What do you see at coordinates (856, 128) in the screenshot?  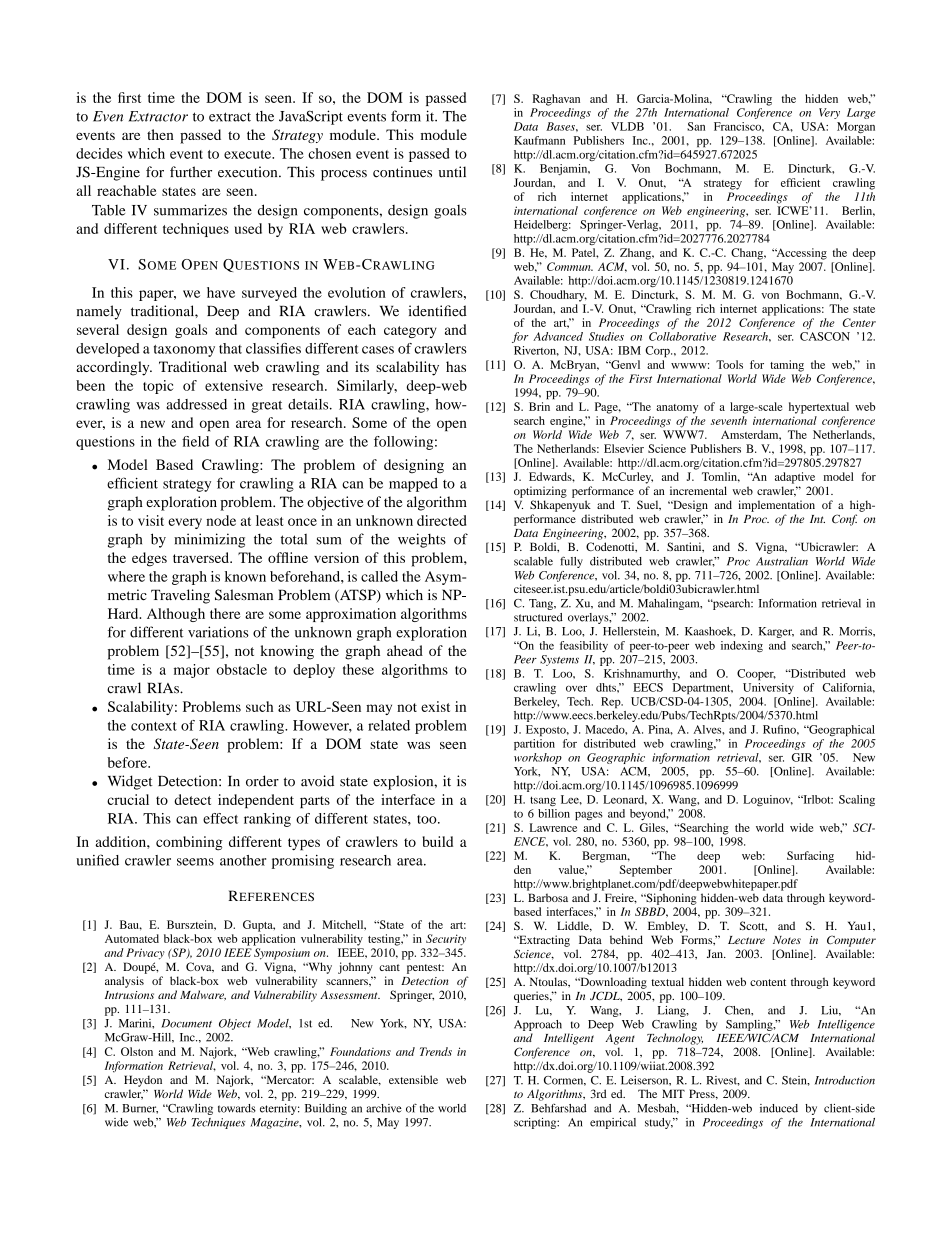 I see `Morgan` at bounding box center [856, 128].
